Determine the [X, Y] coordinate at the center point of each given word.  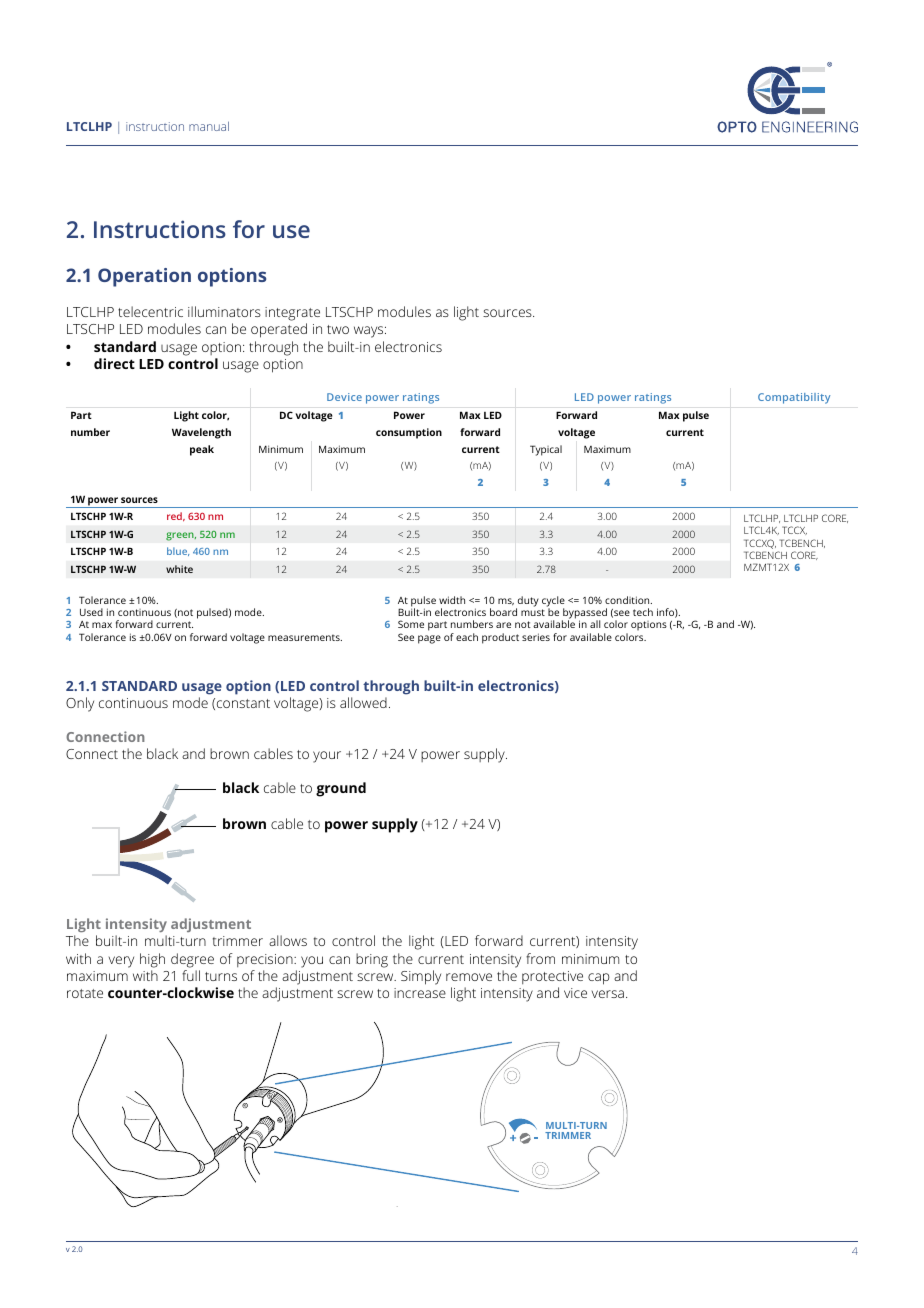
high [152, 960]
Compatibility [794, 398]
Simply [421, 977]
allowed [363, 702]
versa [608, 994]
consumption [409, 433]
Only [80, 704]
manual [209, 126]
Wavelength [201, 433]
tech [643, 612]
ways [370, 332]
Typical [546, 450]
